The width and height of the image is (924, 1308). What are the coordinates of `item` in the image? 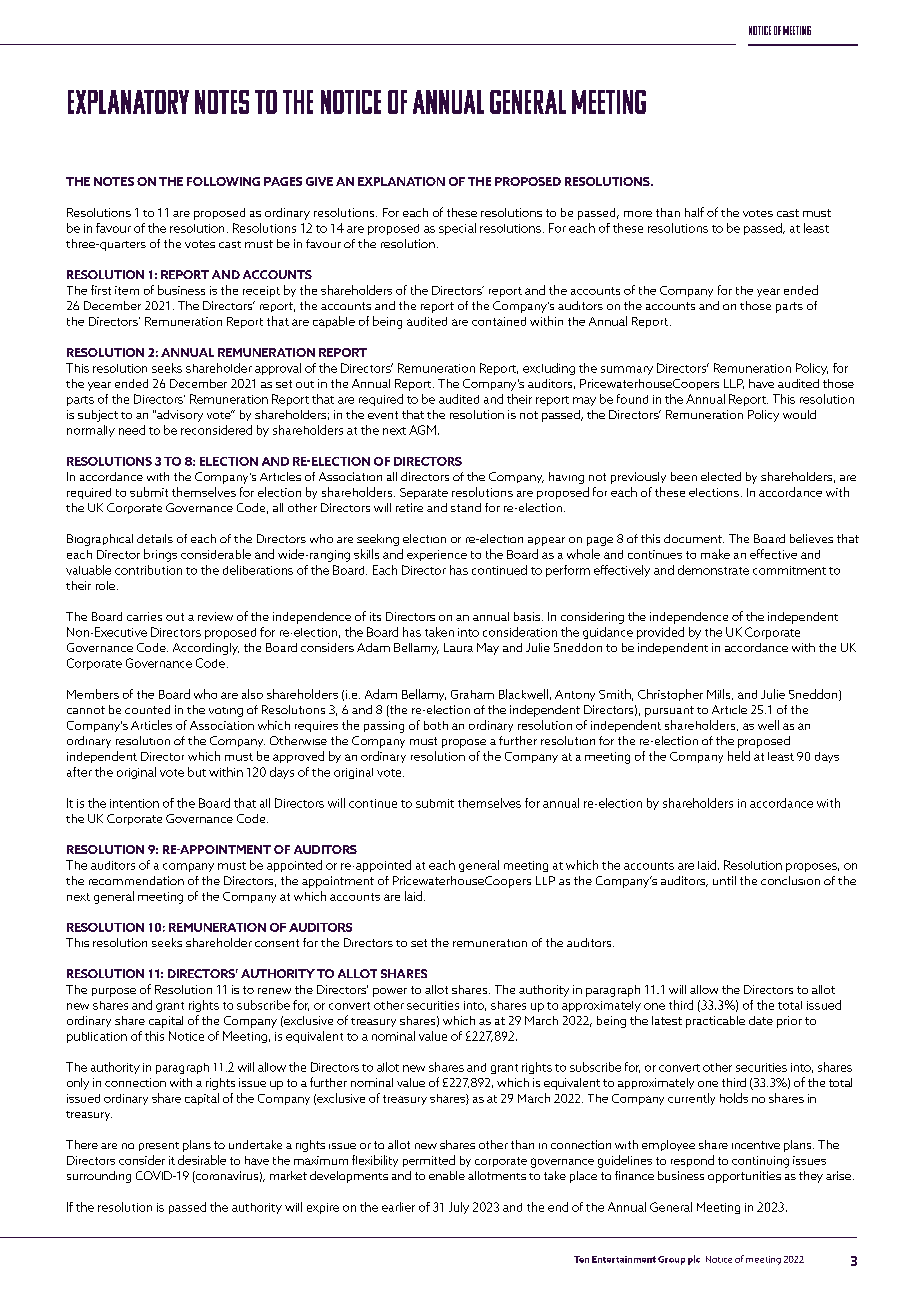 It's located at (127, 290).
